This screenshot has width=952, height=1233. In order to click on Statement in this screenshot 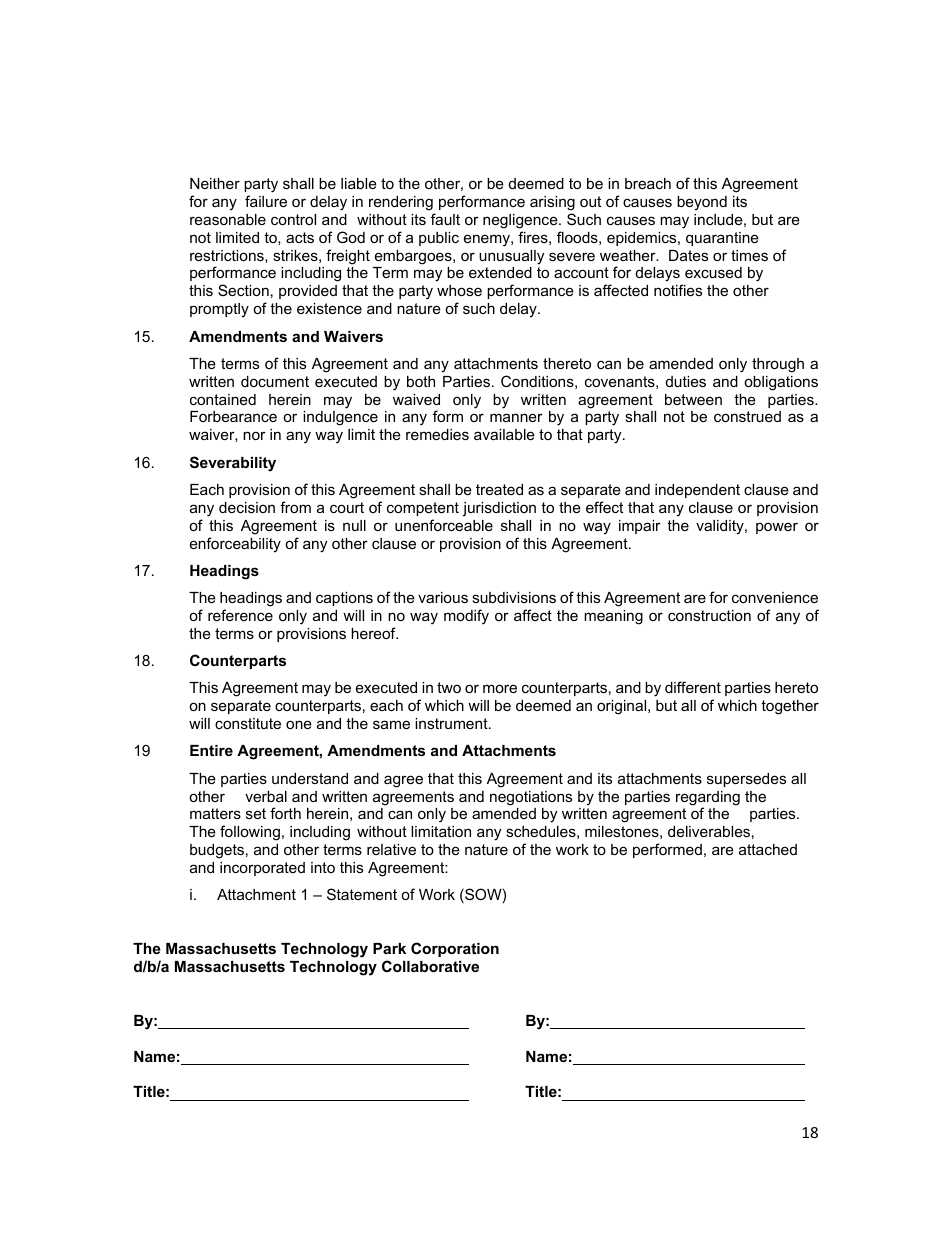, I will do `click(362, 894)`.
